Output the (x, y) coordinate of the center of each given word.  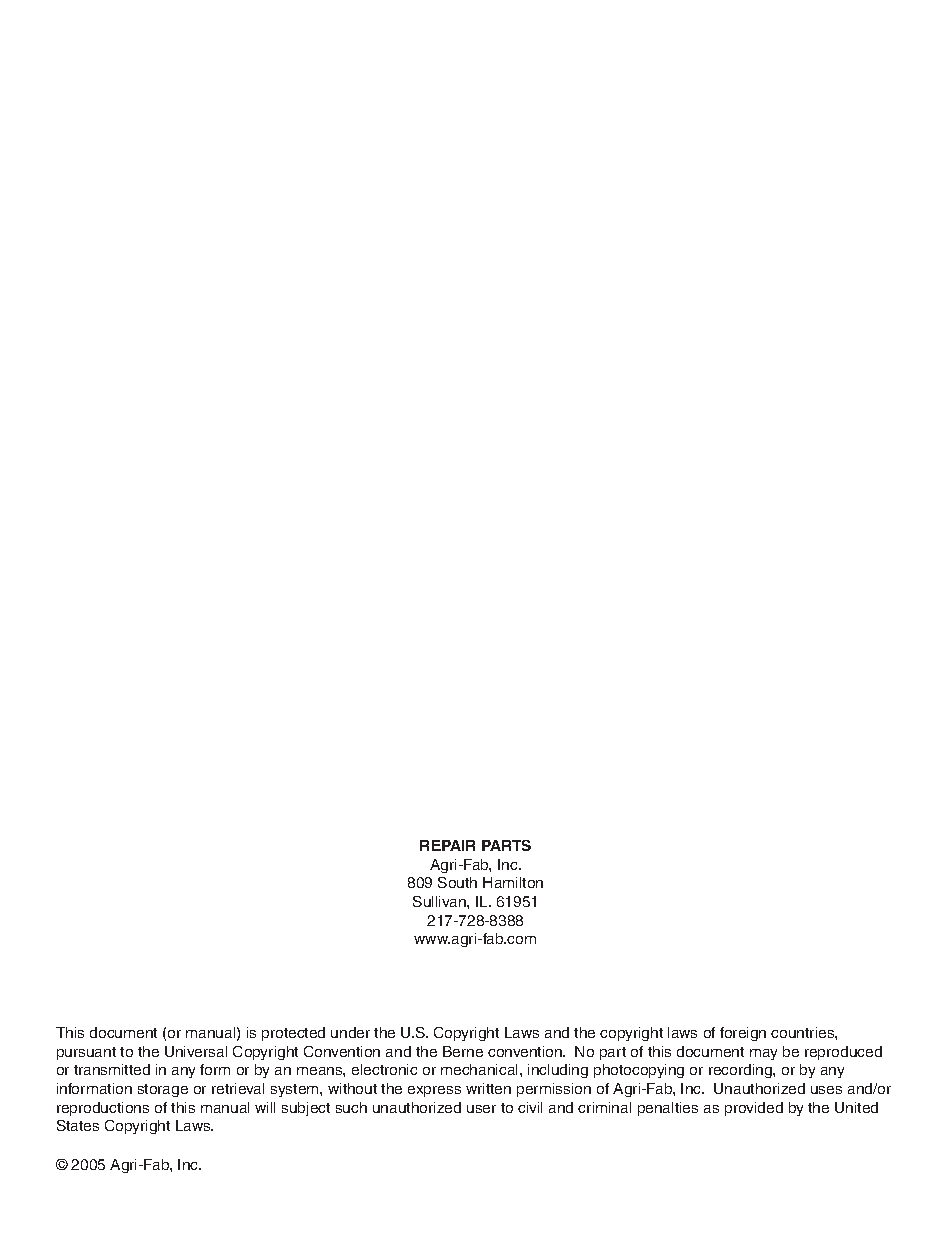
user (481, 1109)
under (350, 1032)
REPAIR (447, 845)
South (457, 882)
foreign (743, 1034)
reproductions (103, 1109)
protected (293, 1034)
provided (754, 1109)
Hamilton (513, 882)
